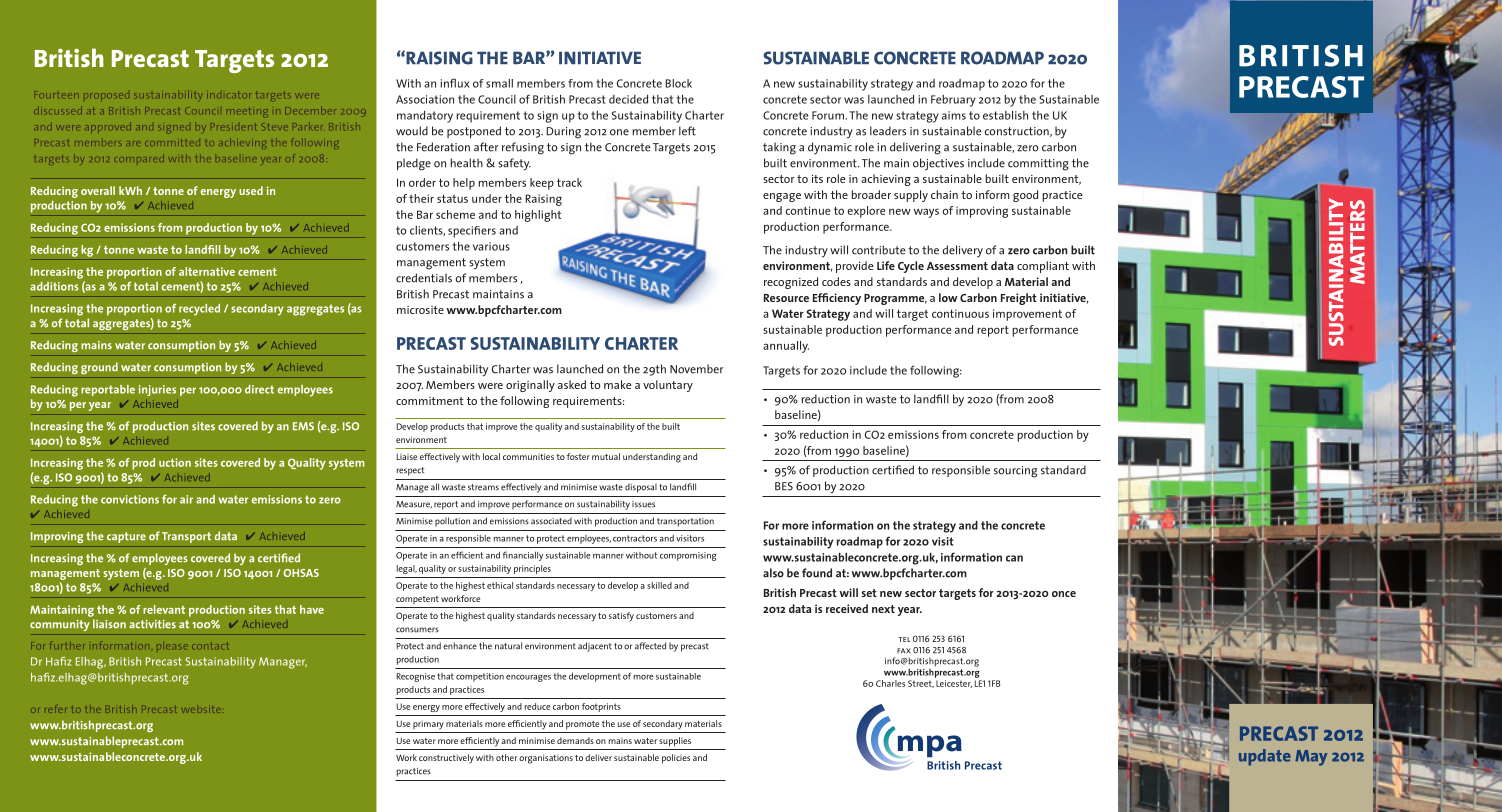  Describe the element at coordinates (1064, 594) in the screenshot. I see `once` at that location.
